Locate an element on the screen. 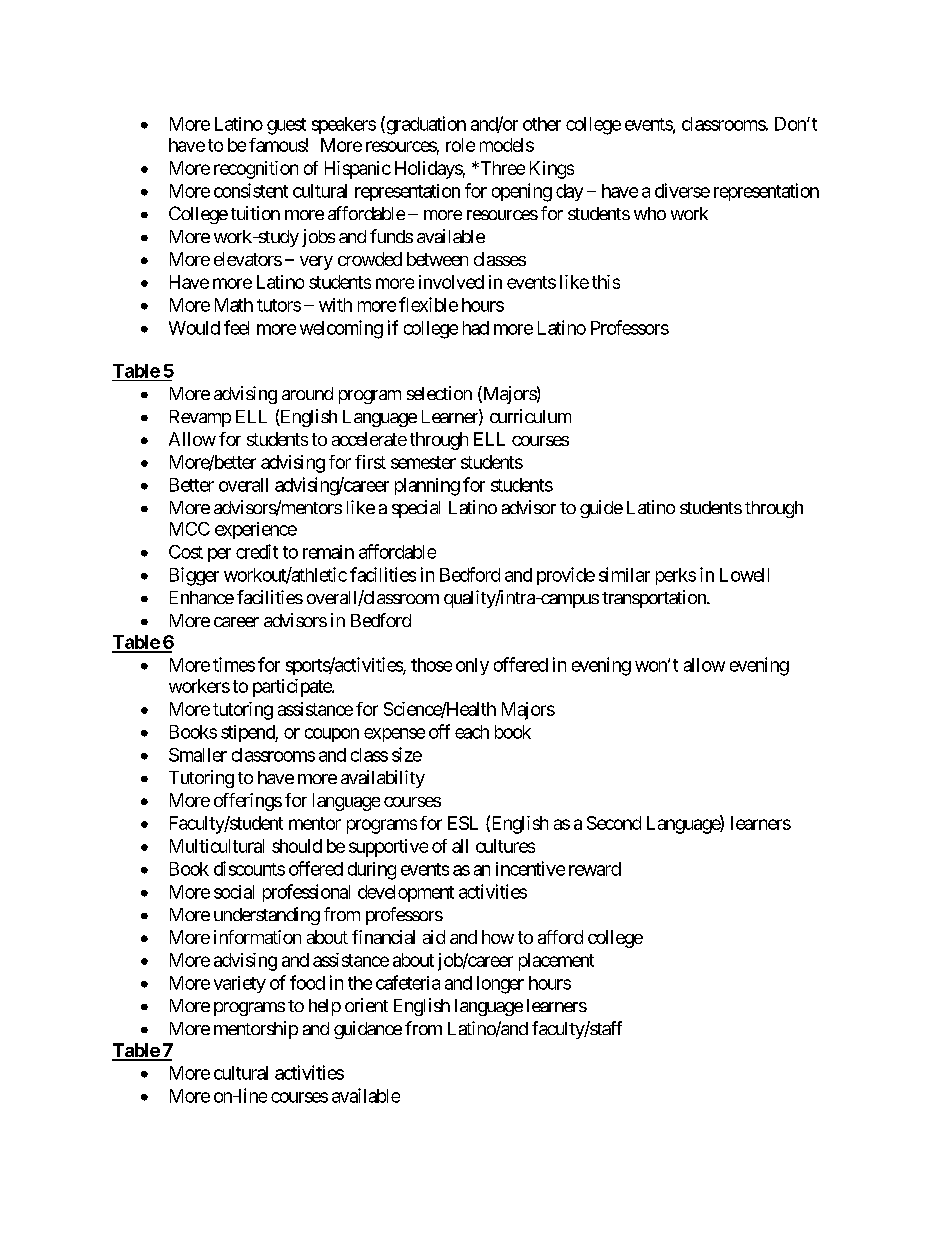  recognition is located at coordinates (256, 170).
